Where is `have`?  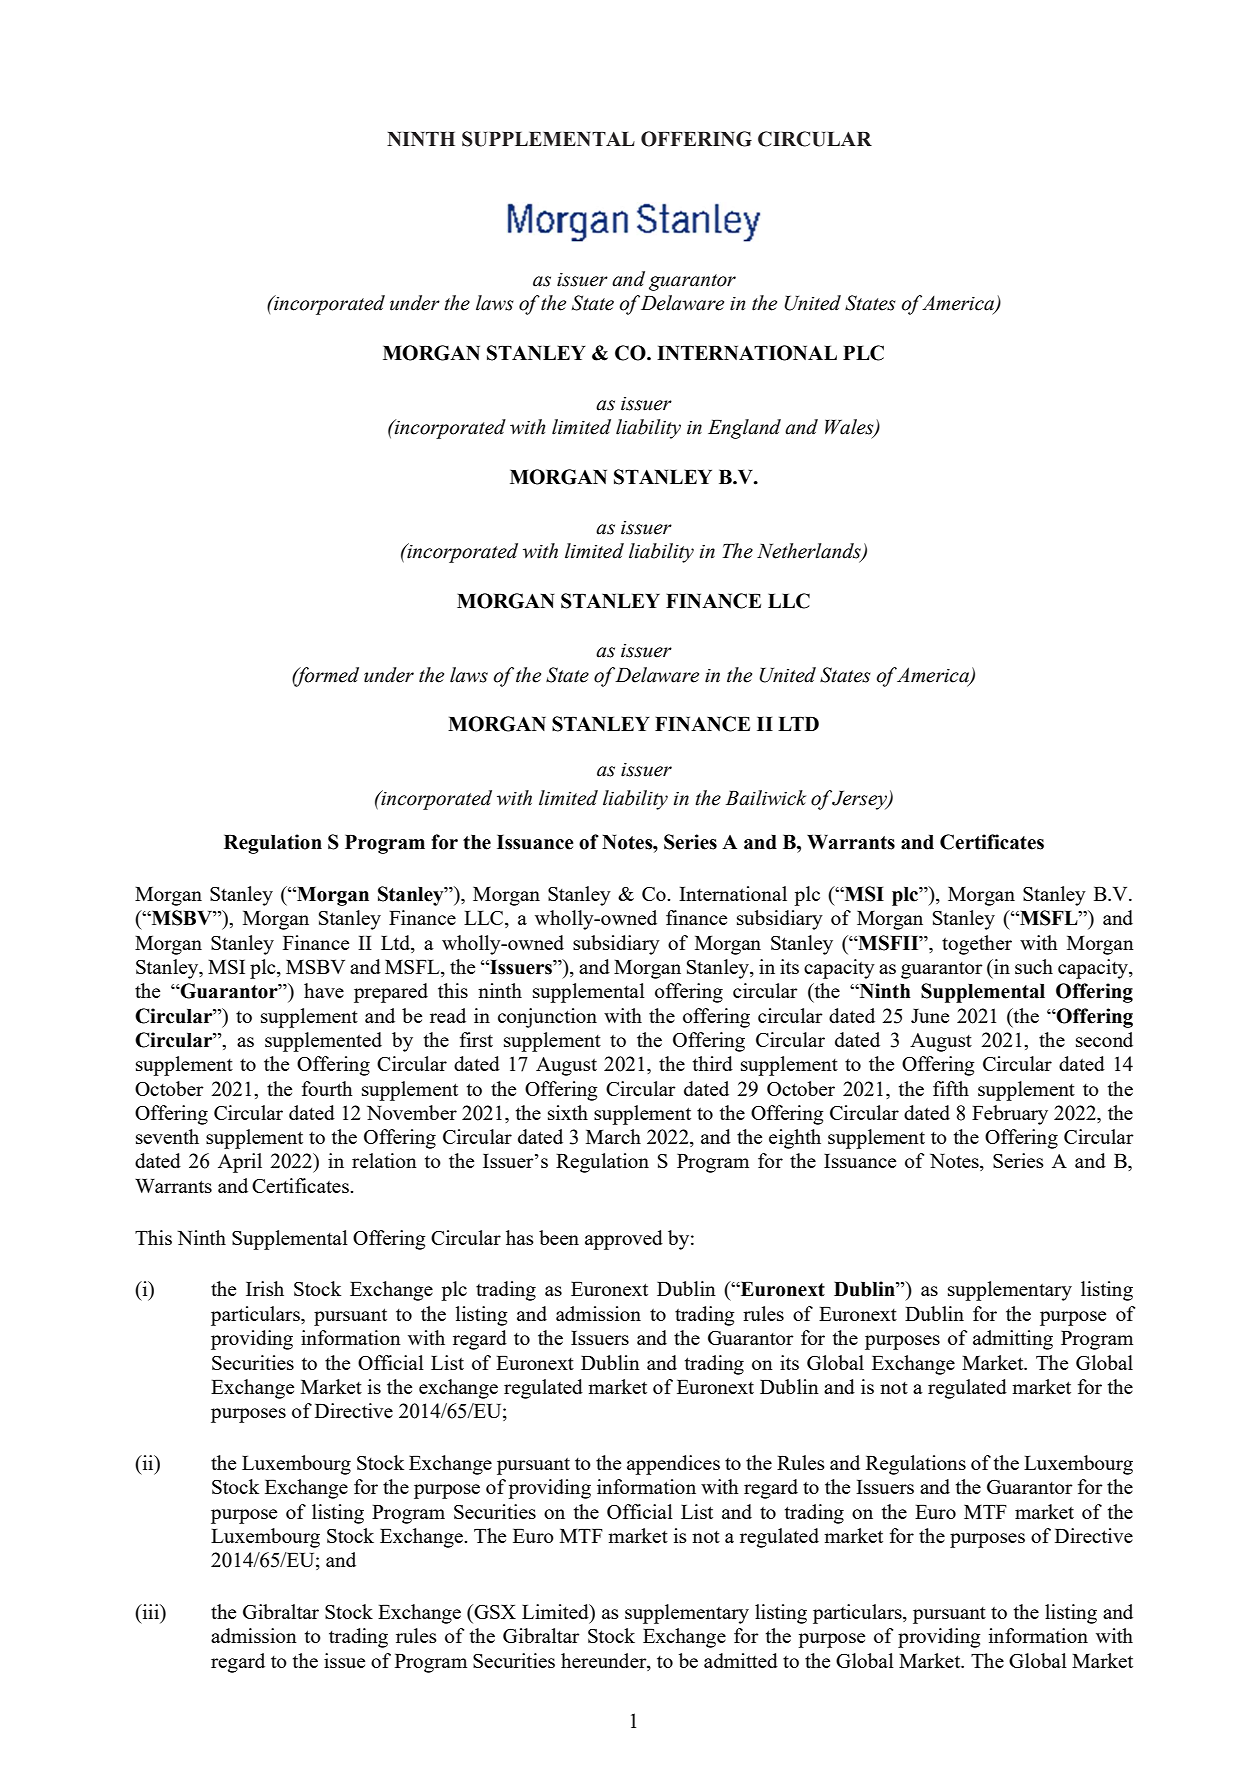
have is located at coordinates (324, 990).
